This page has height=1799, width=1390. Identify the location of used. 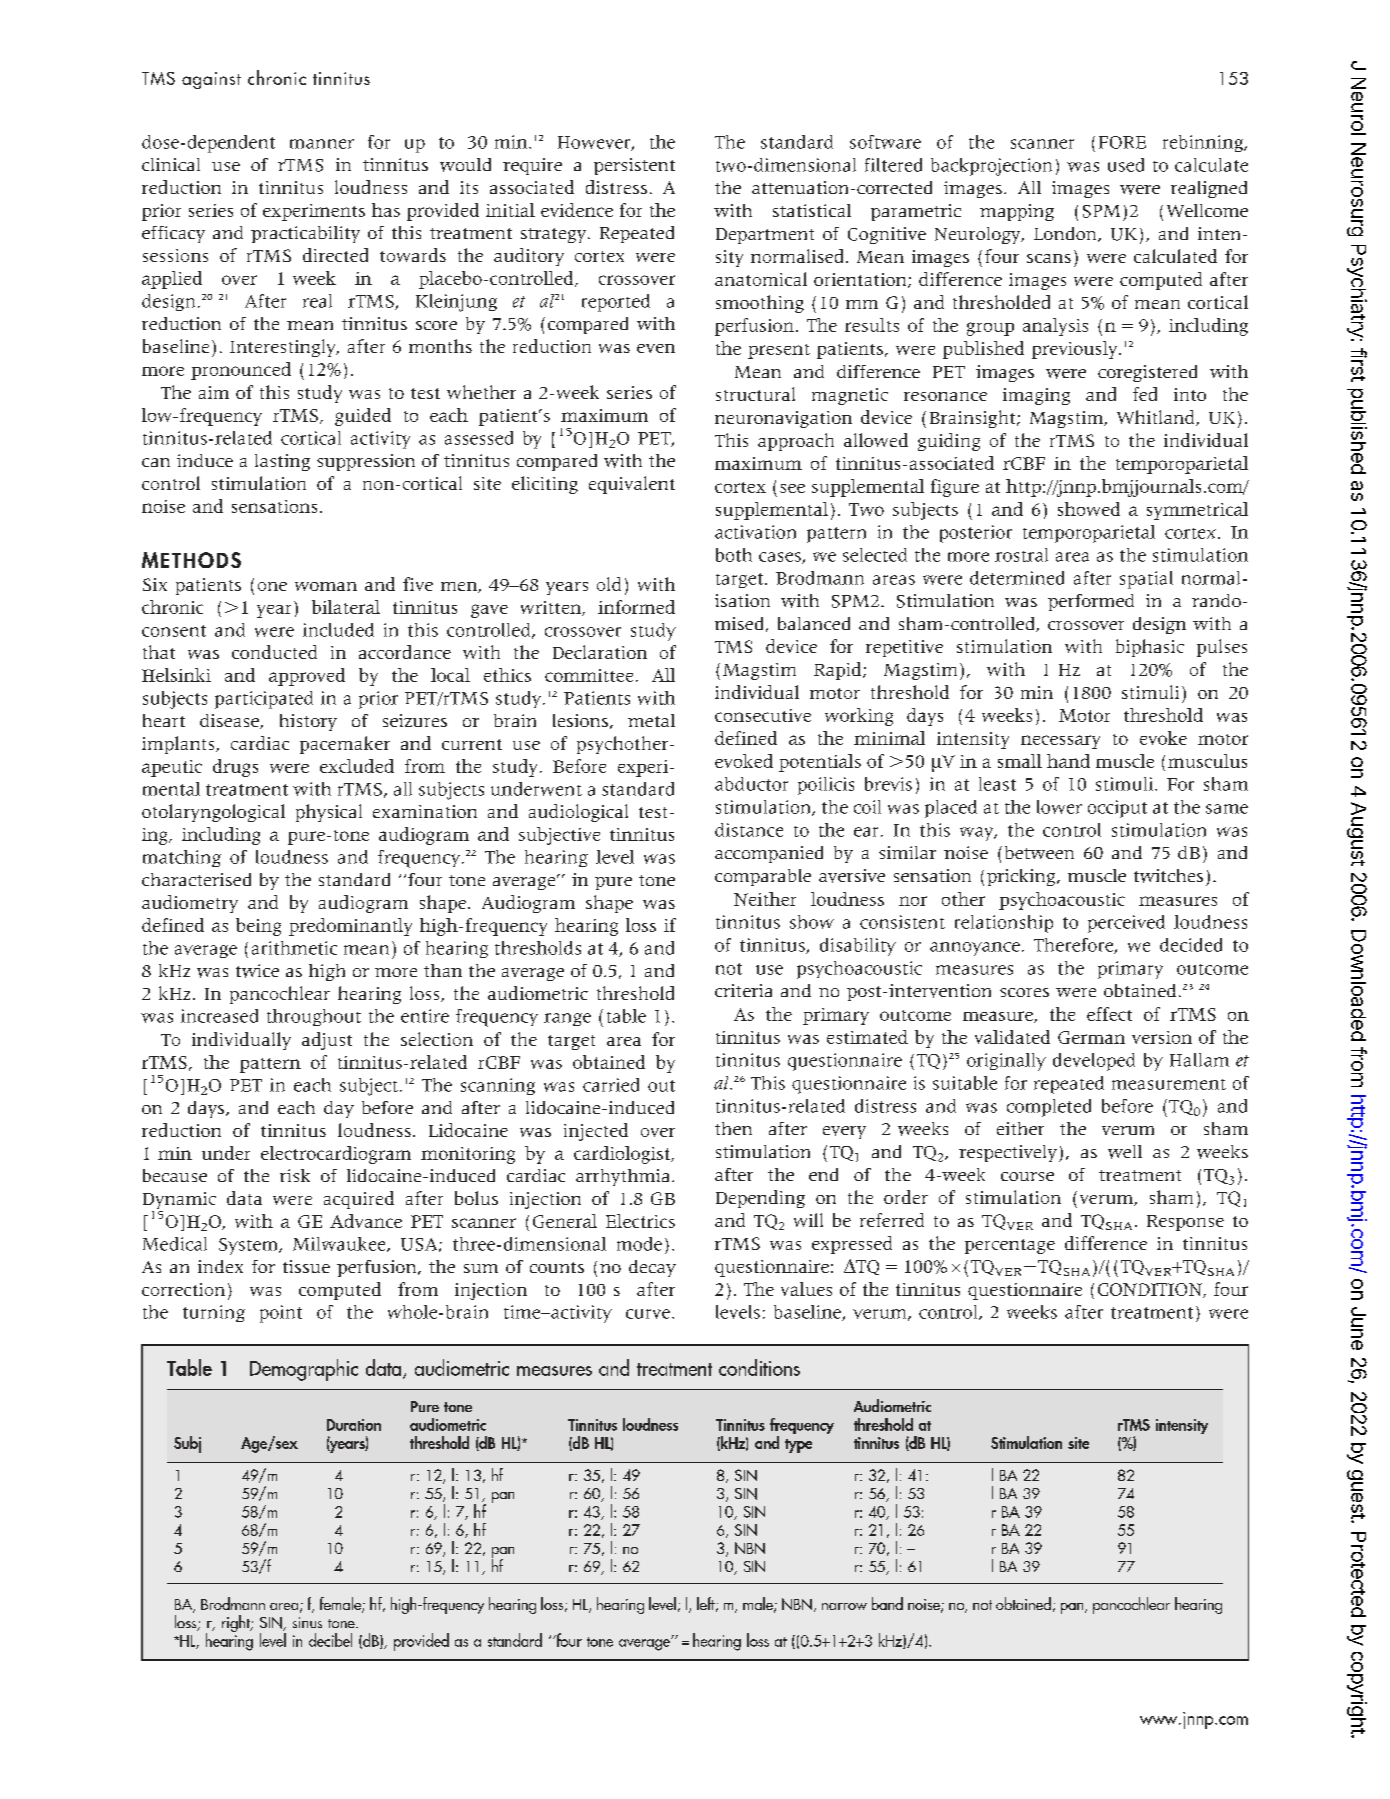
(1126, 165).
